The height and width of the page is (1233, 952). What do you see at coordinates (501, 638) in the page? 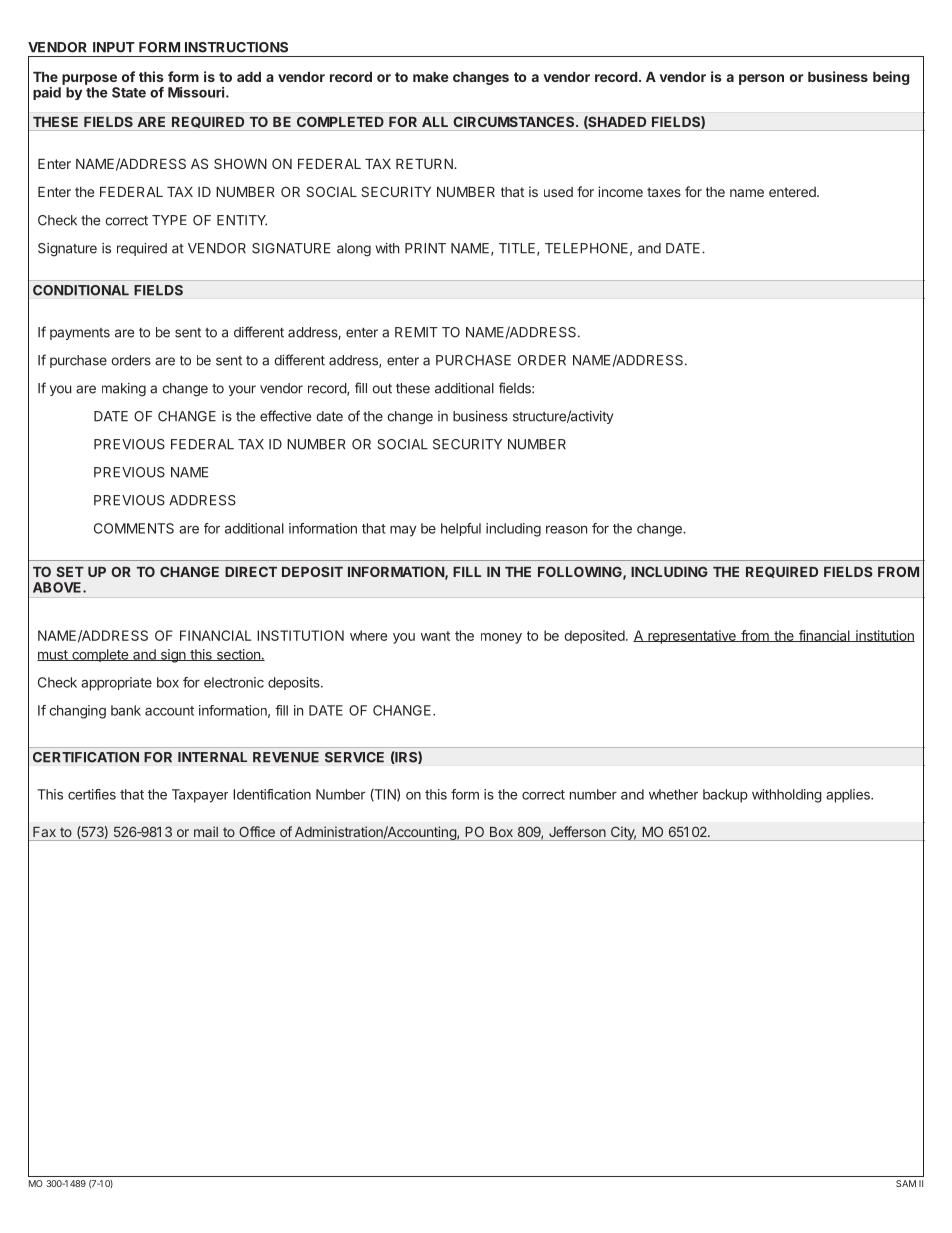
I see `money` at bounding box center [501, 638].
